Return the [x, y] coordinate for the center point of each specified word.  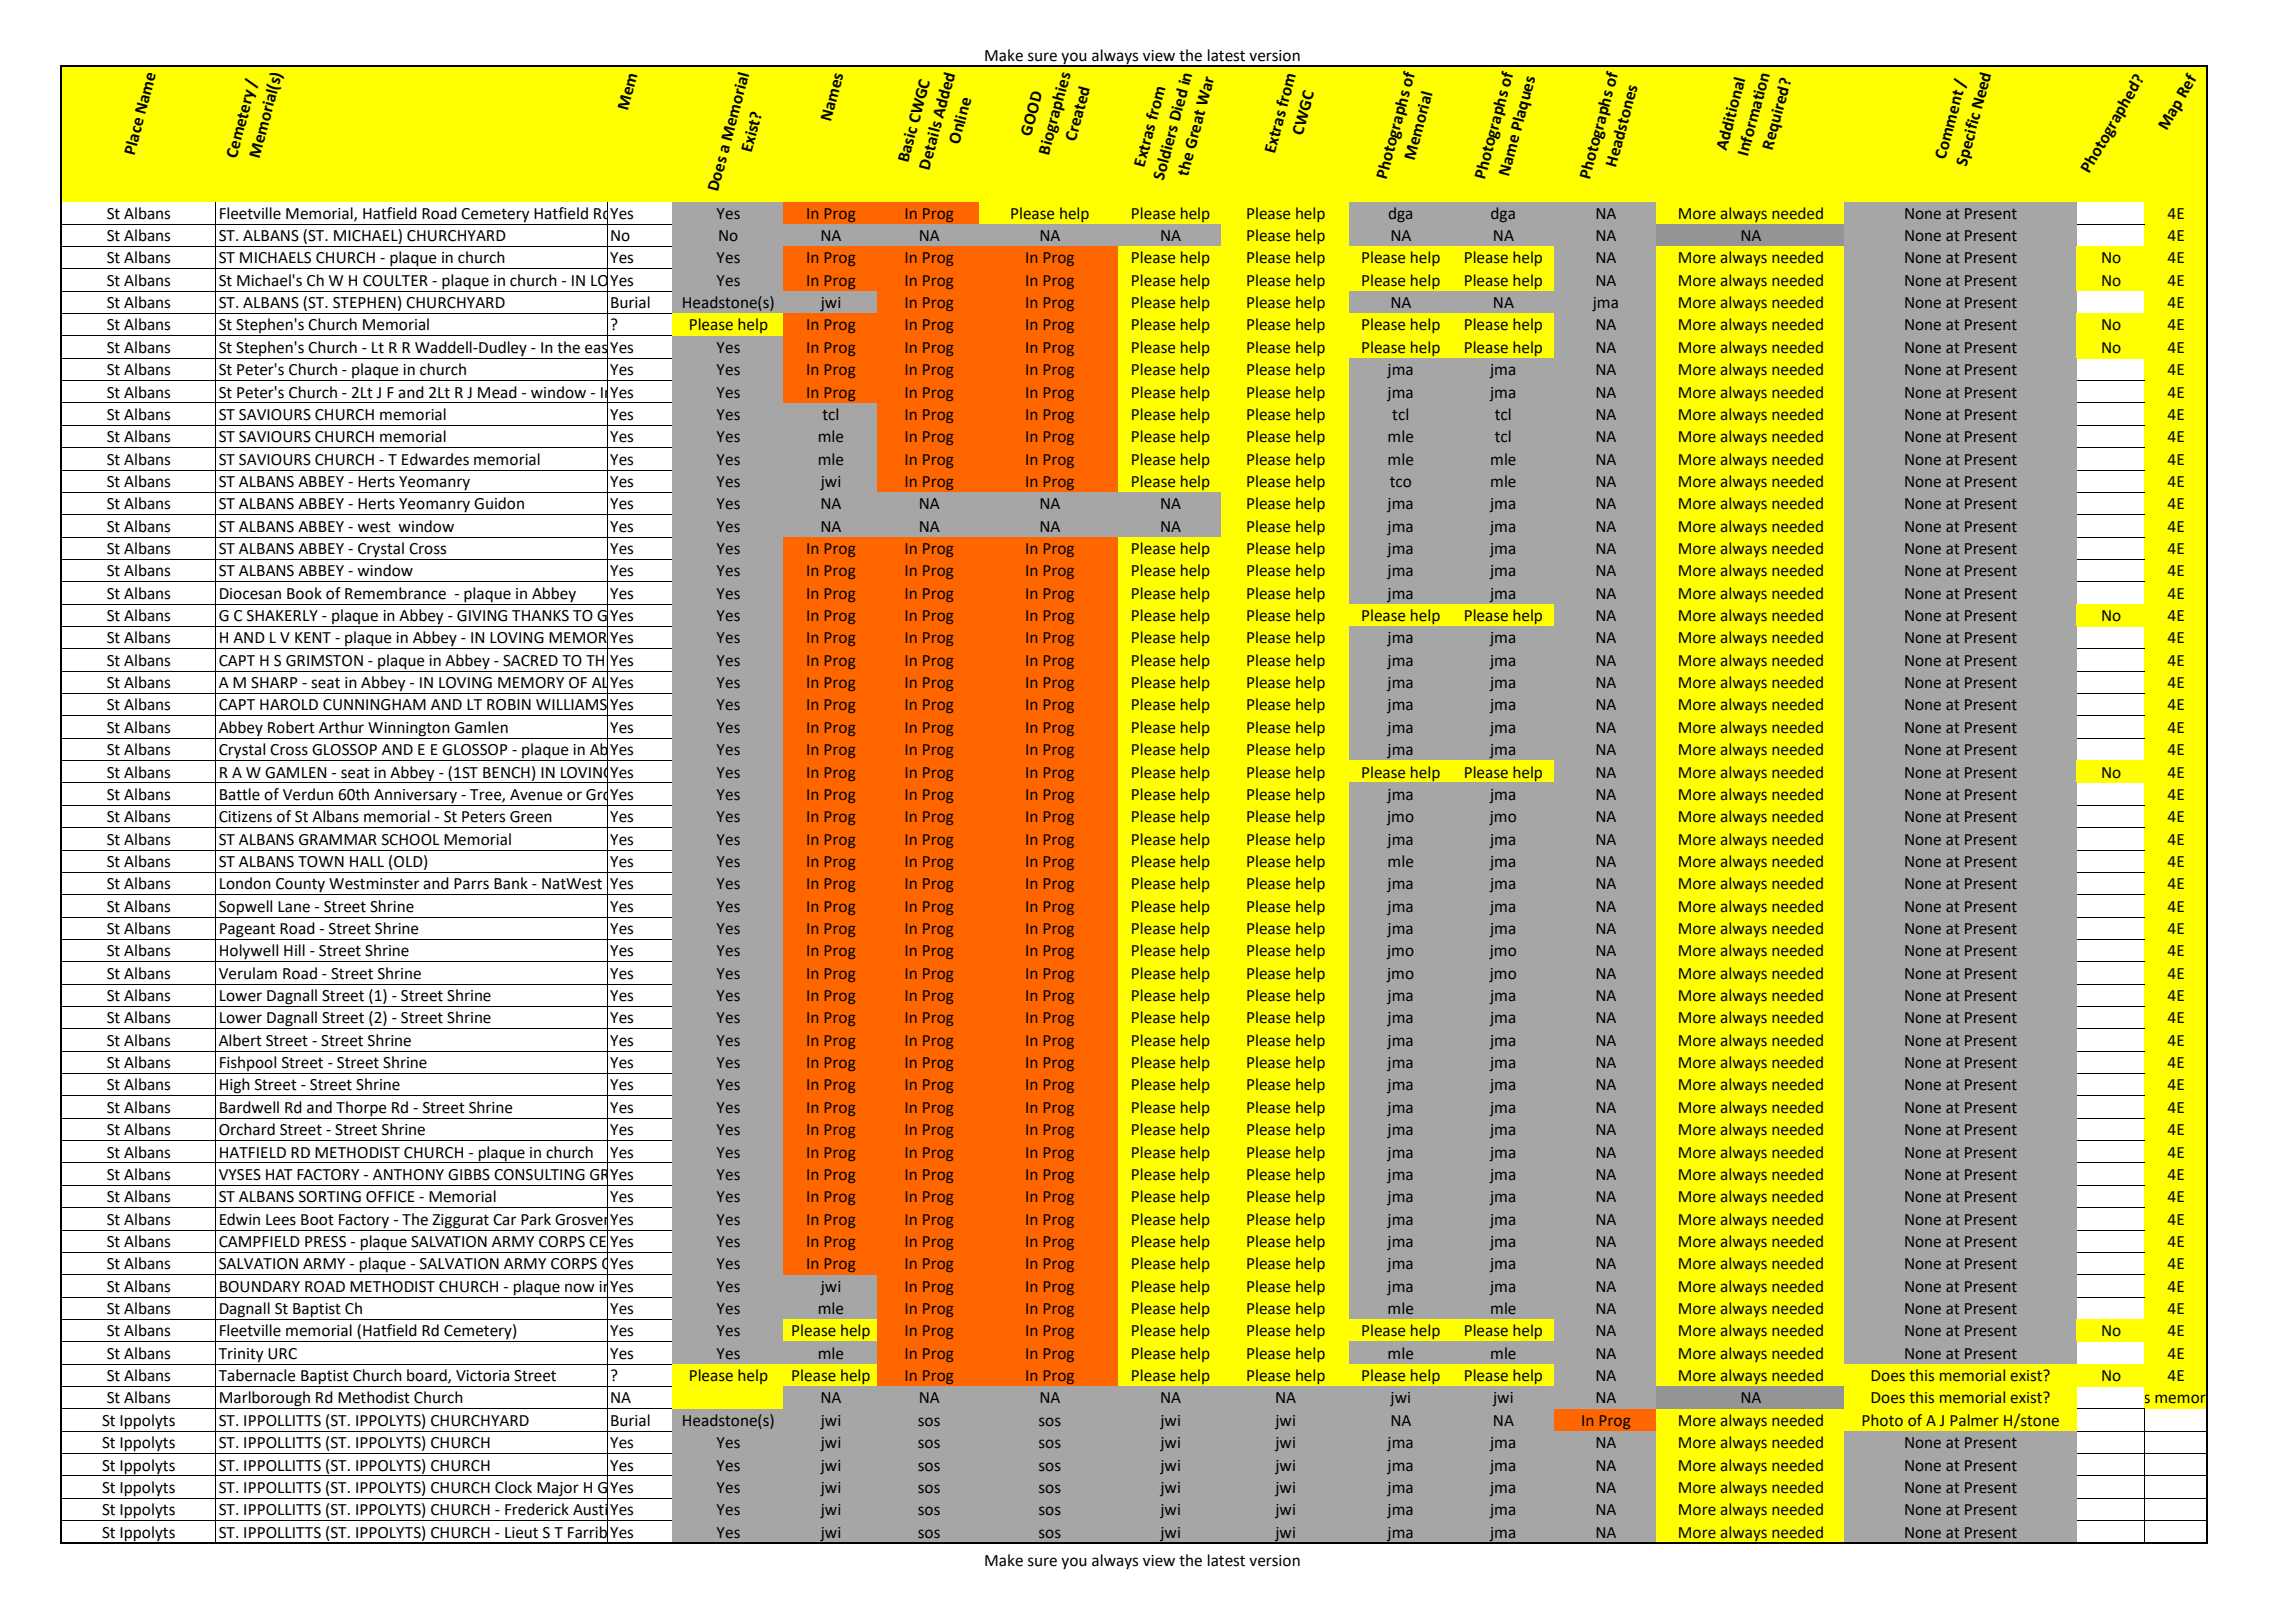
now [580, 1288]
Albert [240, 1040]
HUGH [833, 281]
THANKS [540, 616]
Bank [511, 883]
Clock [513, 1487]
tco [1400, 482]
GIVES [1955, 615]
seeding [929, 796]
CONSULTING [539, 1175]
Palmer [1974, 1420]
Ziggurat [460, 1221]
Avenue [536, 795]
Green [531, 817]
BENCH [506, 773]
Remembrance [395, 593]
